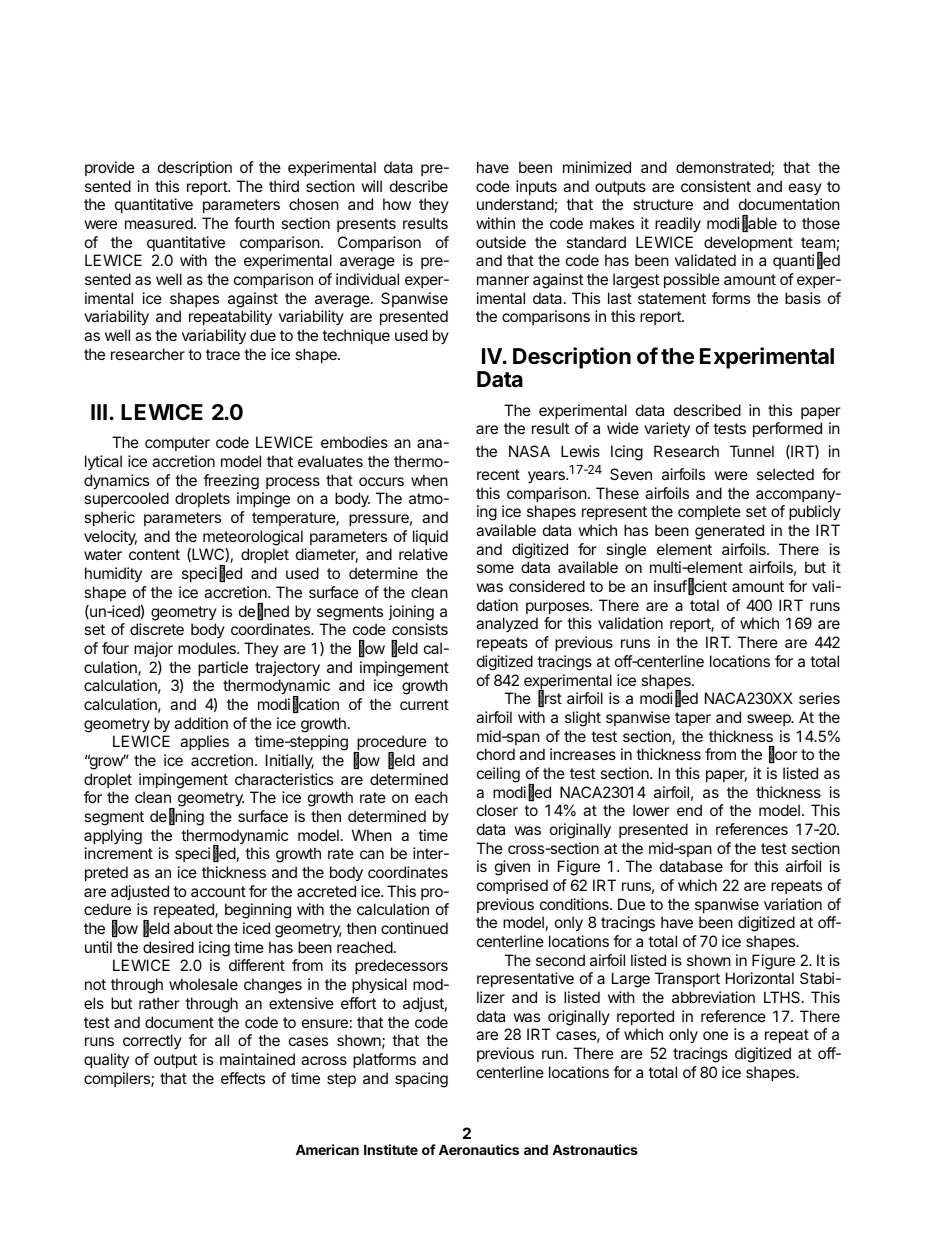 The width and height of the image is (952, 1233). Describe the element at coordinates (110, 168) in the image. I see `provide` at that location.
